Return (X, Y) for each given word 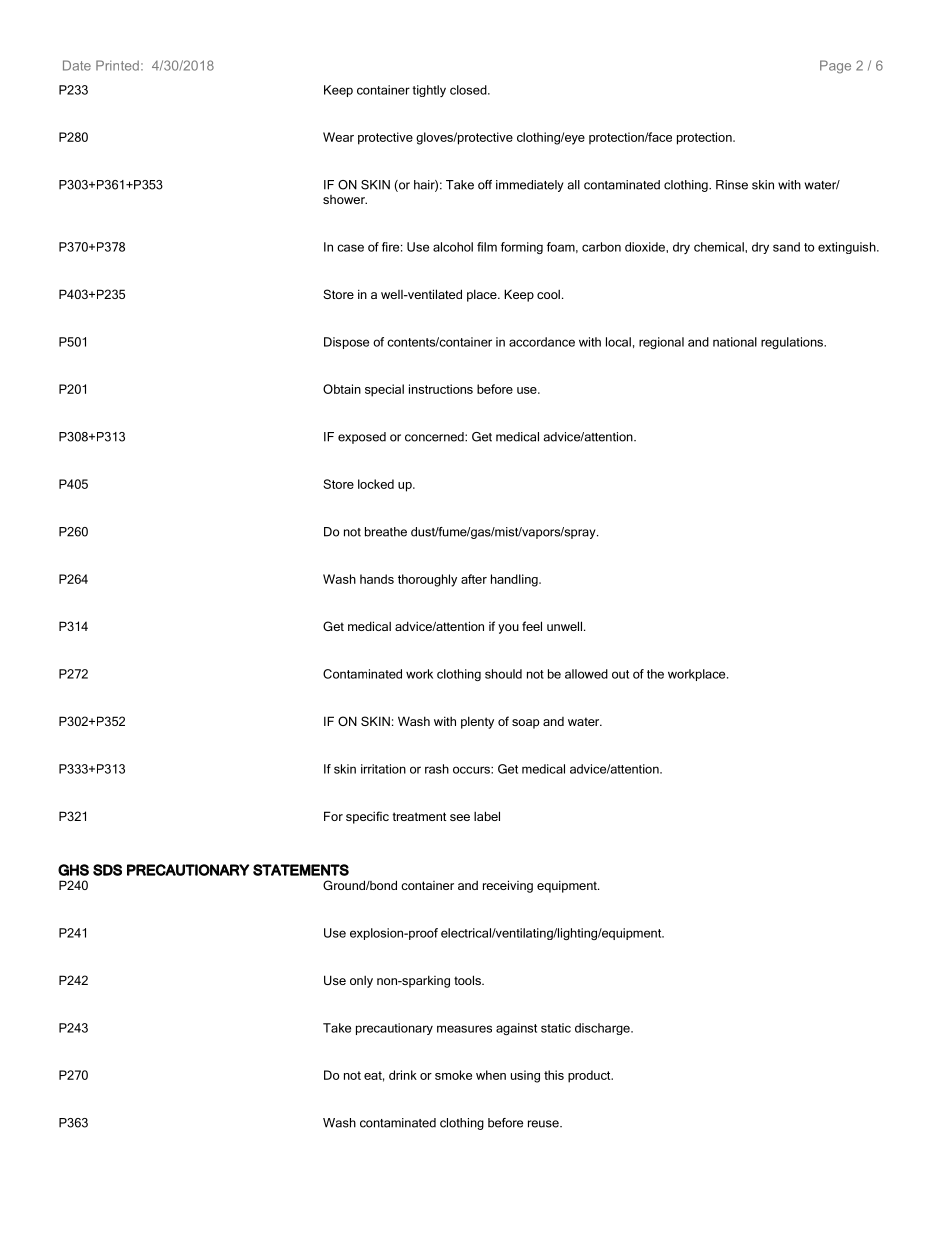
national (735, 342)
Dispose (346, 343)
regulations (793, 343)
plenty (477, 722)
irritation (383, 769)
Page (835, 67)
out (620, 674)
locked (376, 484)
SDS (107, 870)
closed (469, 90)
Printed (117, 65)
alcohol (453, 247)
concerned (435, 437)
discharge (603, 1029)
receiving (508, 886)
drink (403, 1075)
